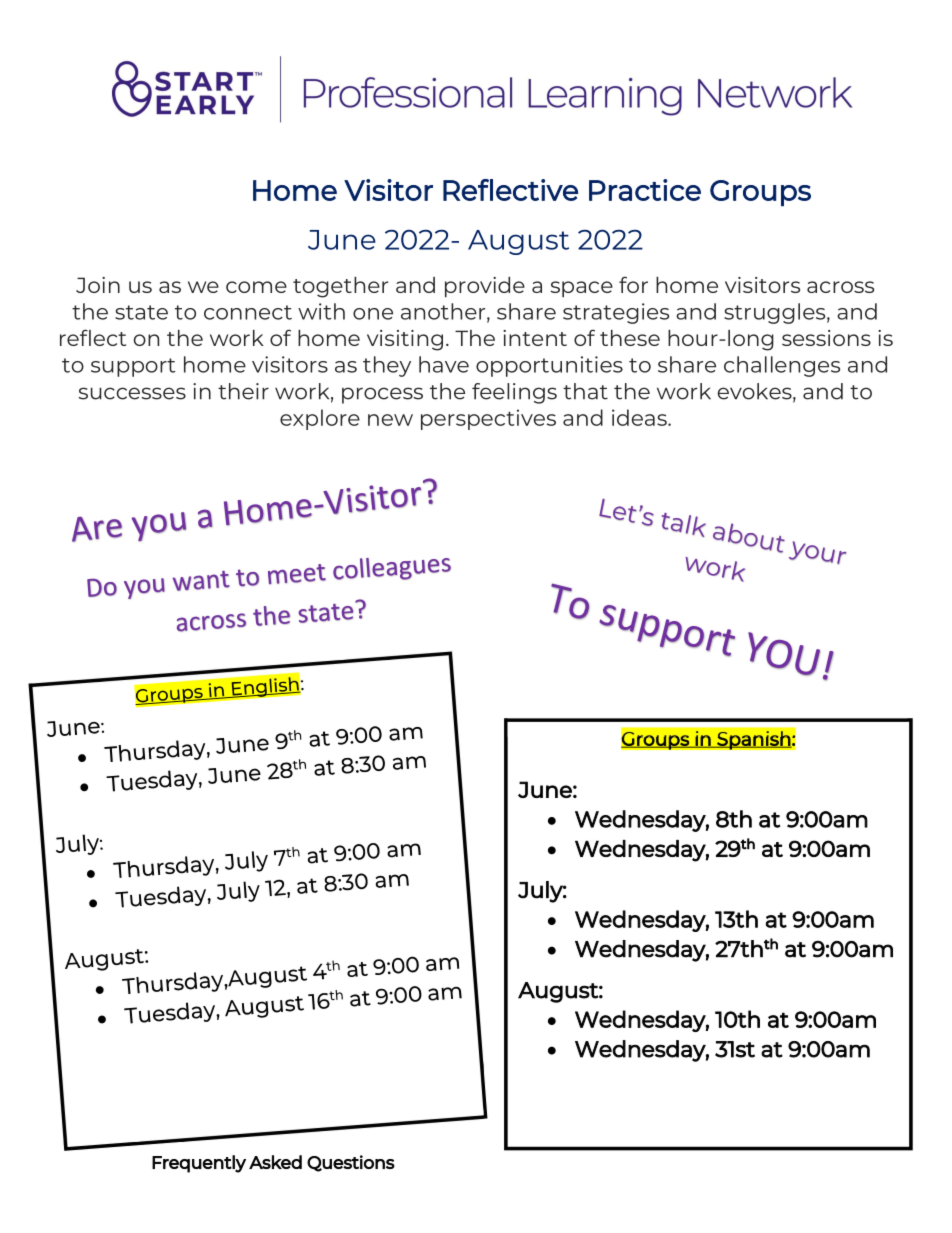 The image size is (952, 1233). Describe the element at coordinates (640, 417) in the page. I see `ideas` at that location.
